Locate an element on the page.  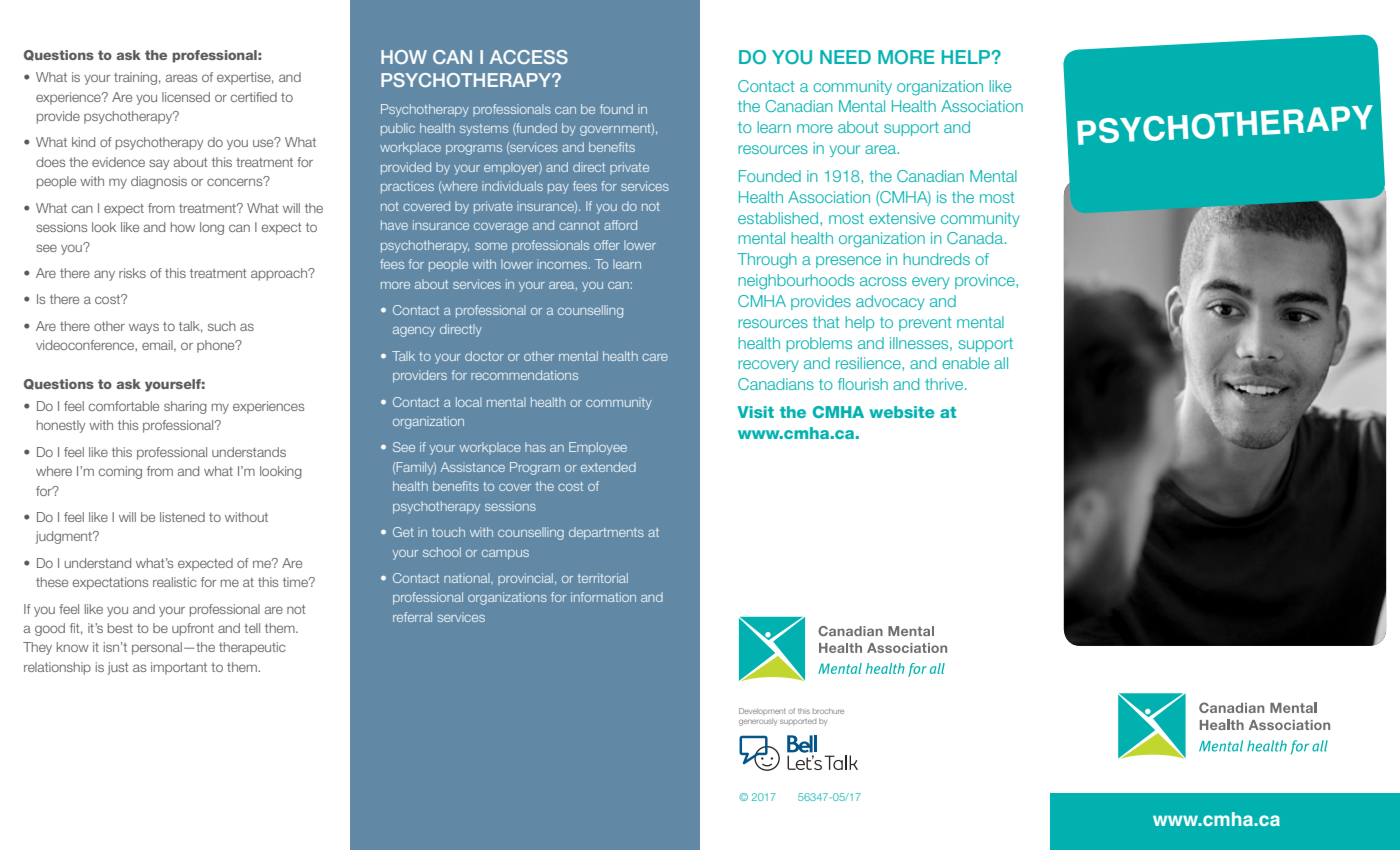
ACCESS is located at coordinates (529, 57).
